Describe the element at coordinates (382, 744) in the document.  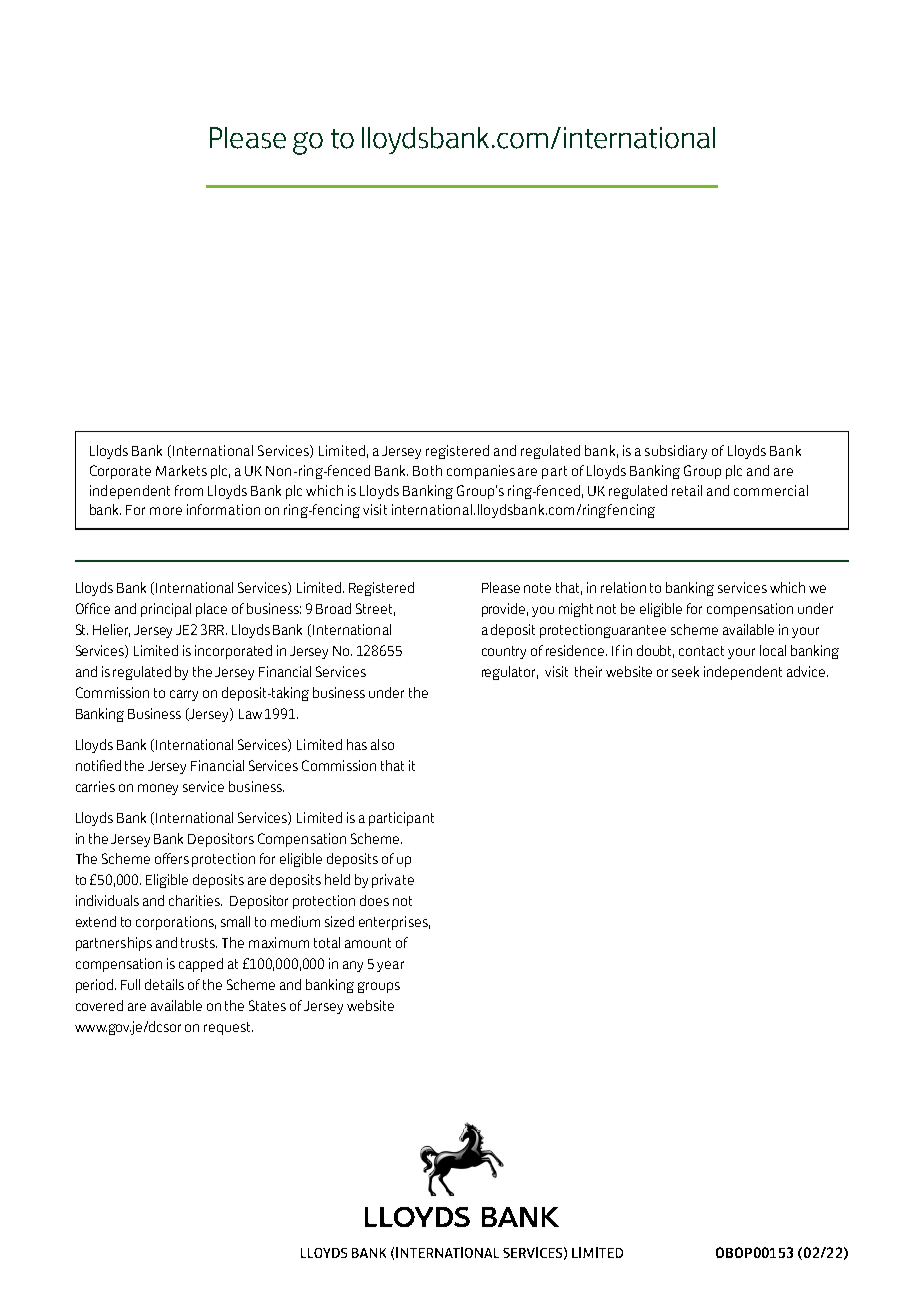
I see `also` at that location.
